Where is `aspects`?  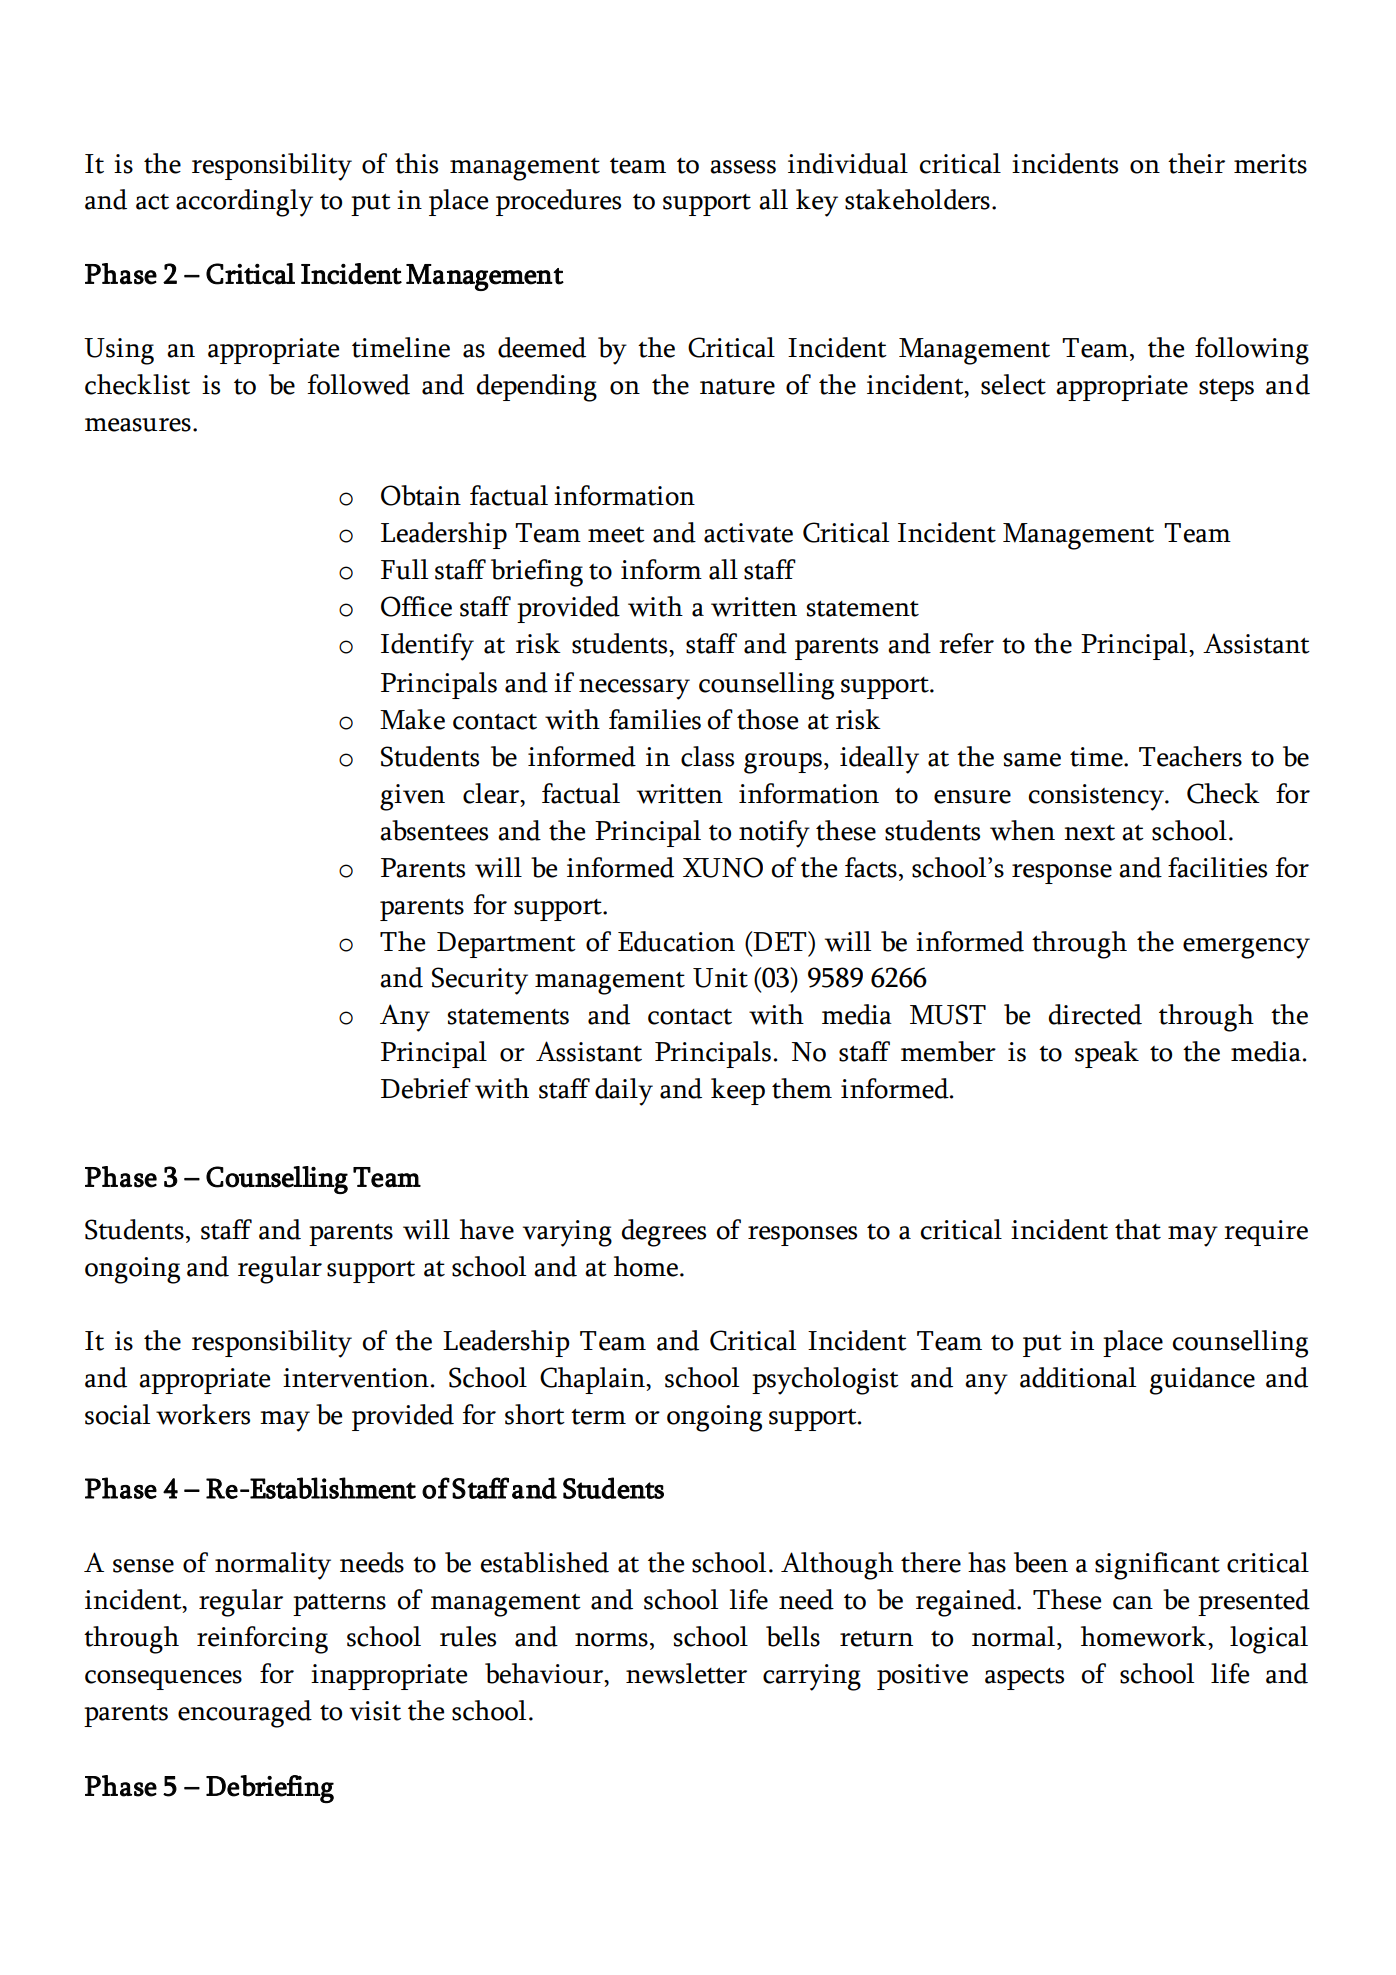 aspects is located at coordinates (1024, 1679).
